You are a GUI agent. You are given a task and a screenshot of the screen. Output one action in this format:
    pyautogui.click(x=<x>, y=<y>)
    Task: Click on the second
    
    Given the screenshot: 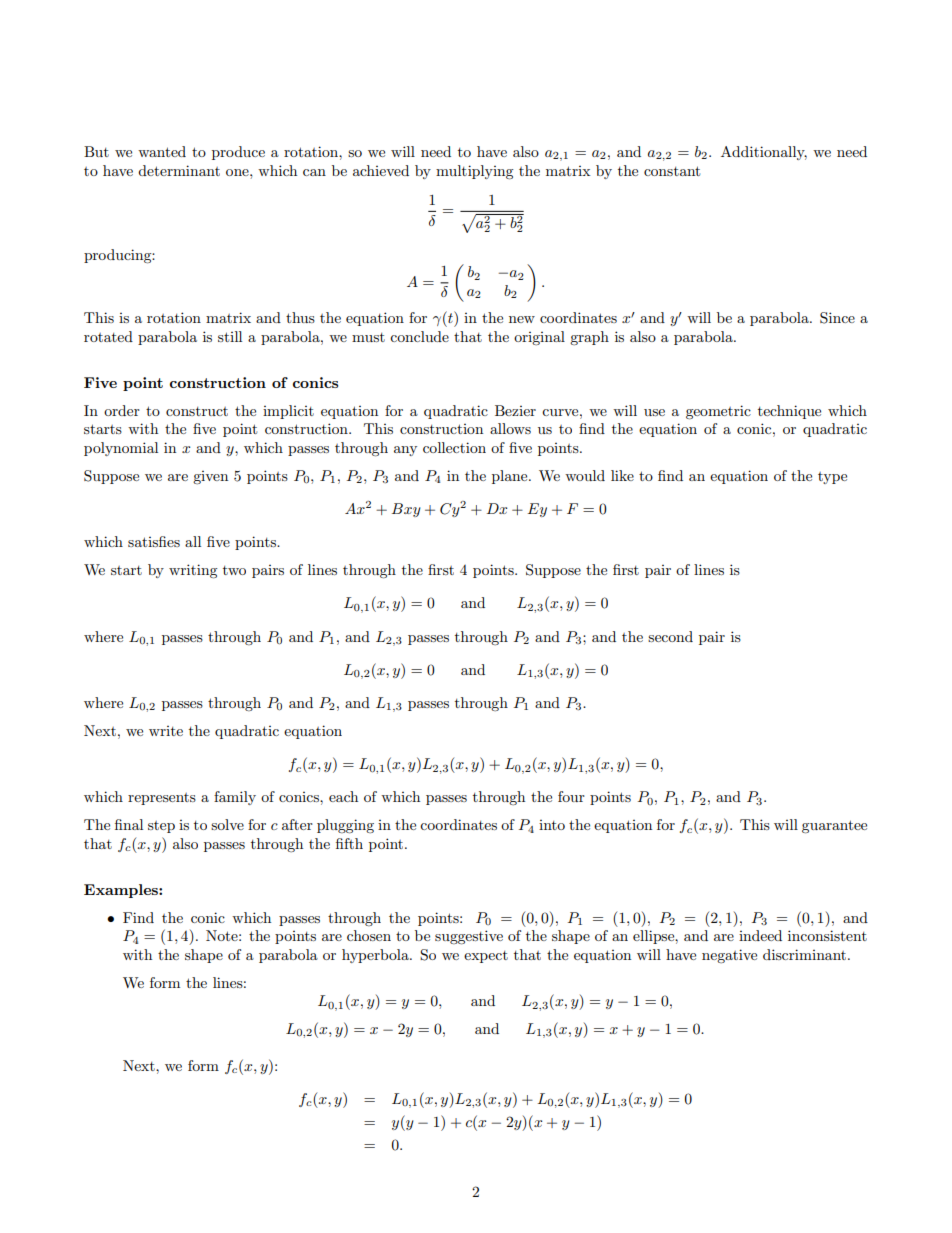 What is the action you would take?
    pyautogui.click(x=670, y=636)
